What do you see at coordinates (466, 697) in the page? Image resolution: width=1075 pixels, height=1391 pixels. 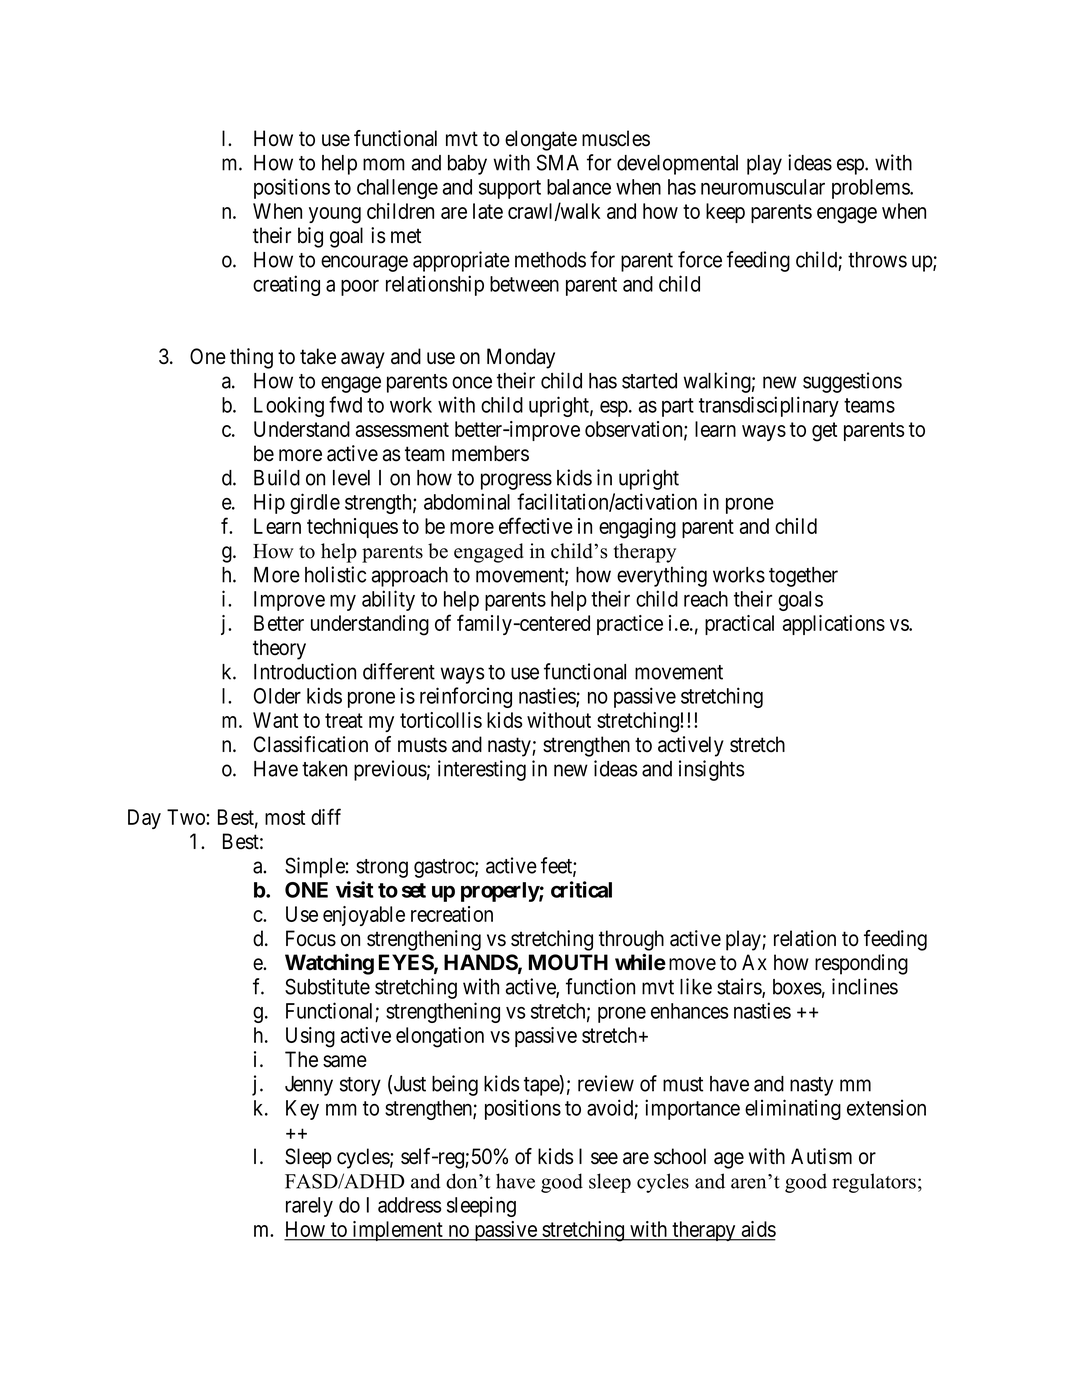 I see `reinforcing` at bounding box center [466, 697].
